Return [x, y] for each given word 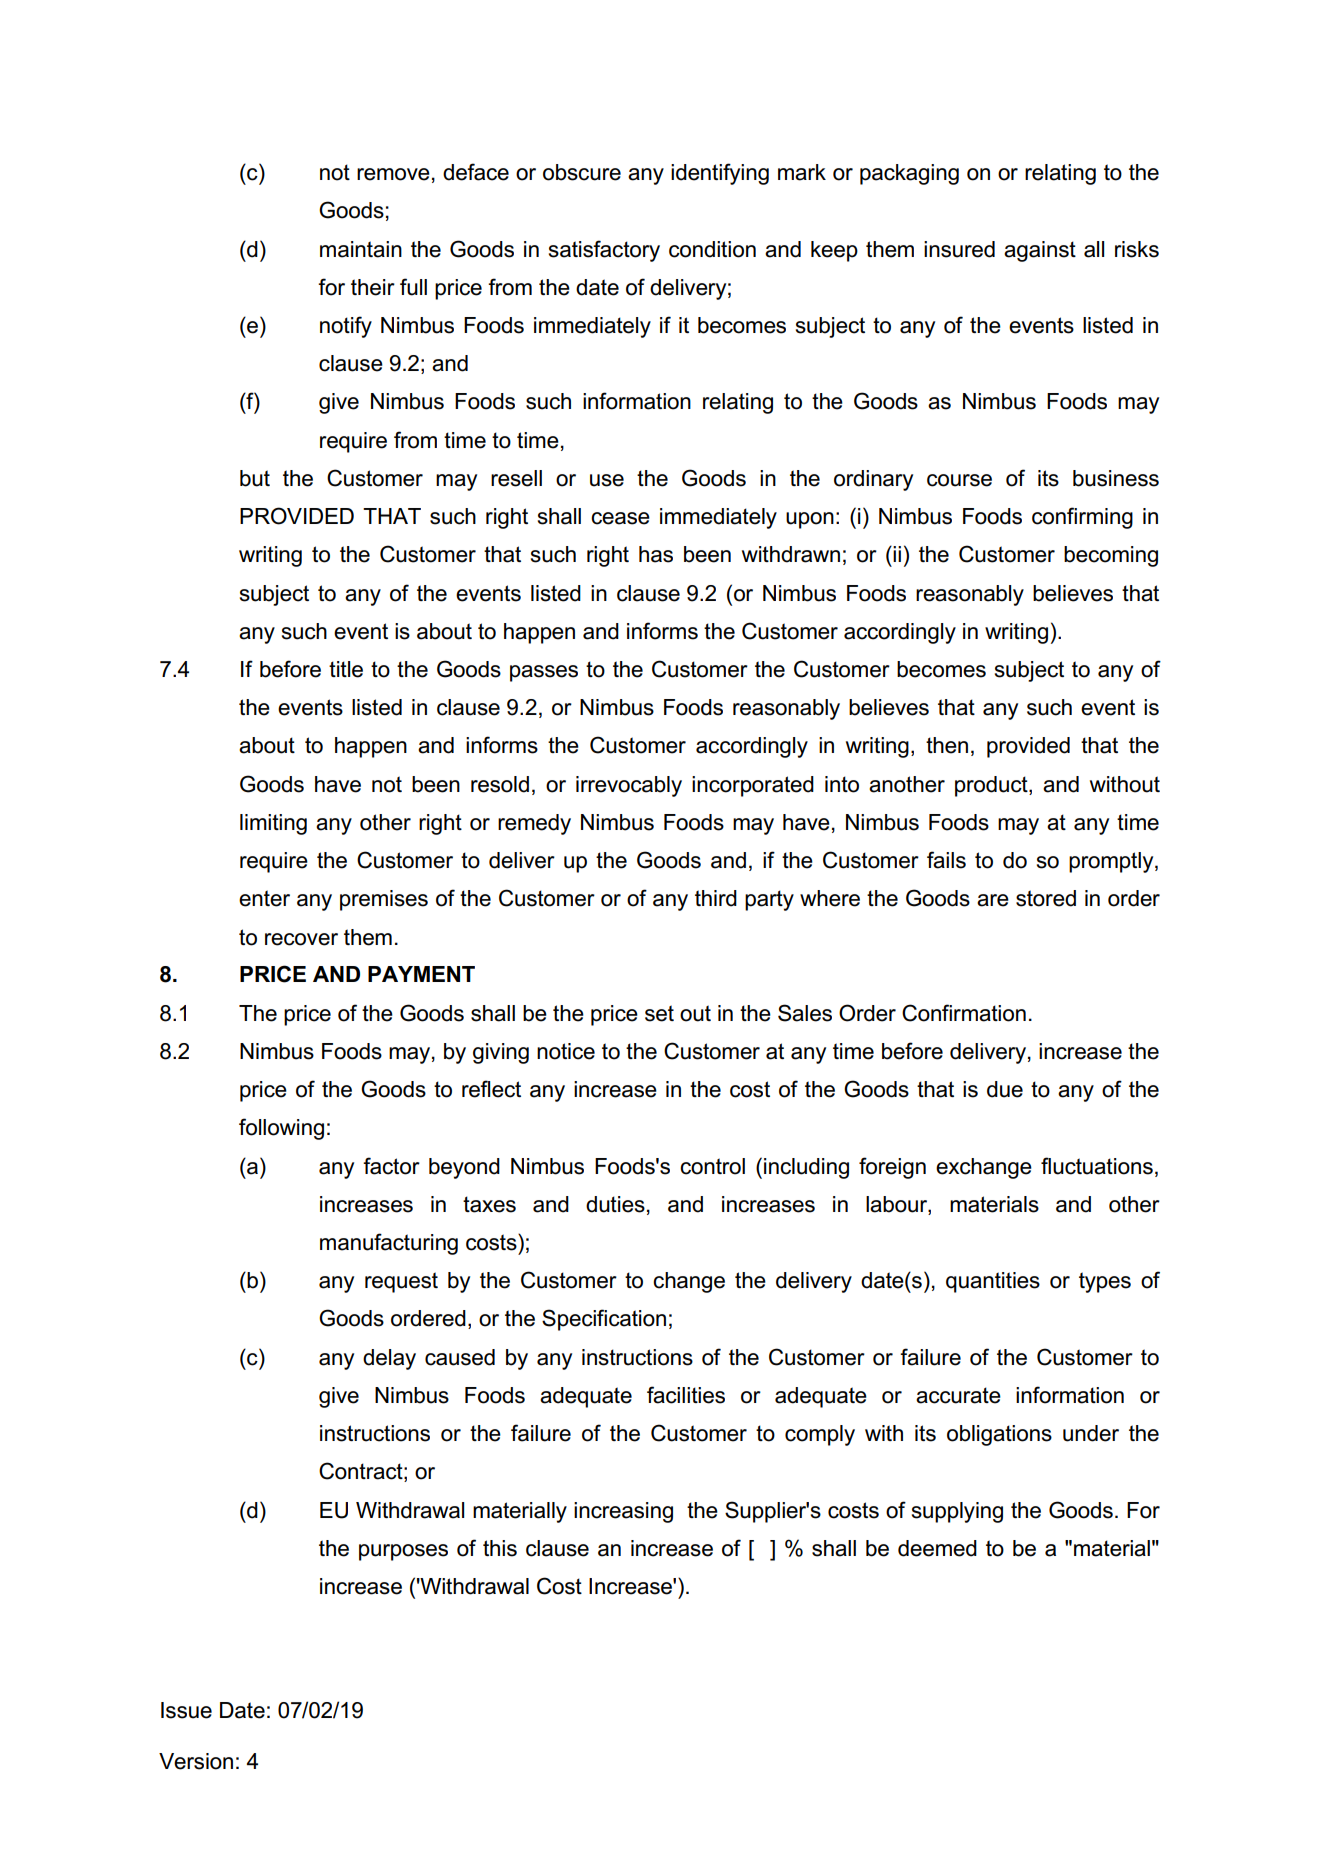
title [346, 669]
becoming [1111, 556]
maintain [361, 249]
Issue [186, 1710]
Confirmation [964, 1013]
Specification [604, 1320]
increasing [623, 1512]
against [1040, 251]
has [656, 554]
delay [389, 1359]
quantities [993, 1282]
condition [712, 249]
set [659, 1013]
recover [301, 939]
